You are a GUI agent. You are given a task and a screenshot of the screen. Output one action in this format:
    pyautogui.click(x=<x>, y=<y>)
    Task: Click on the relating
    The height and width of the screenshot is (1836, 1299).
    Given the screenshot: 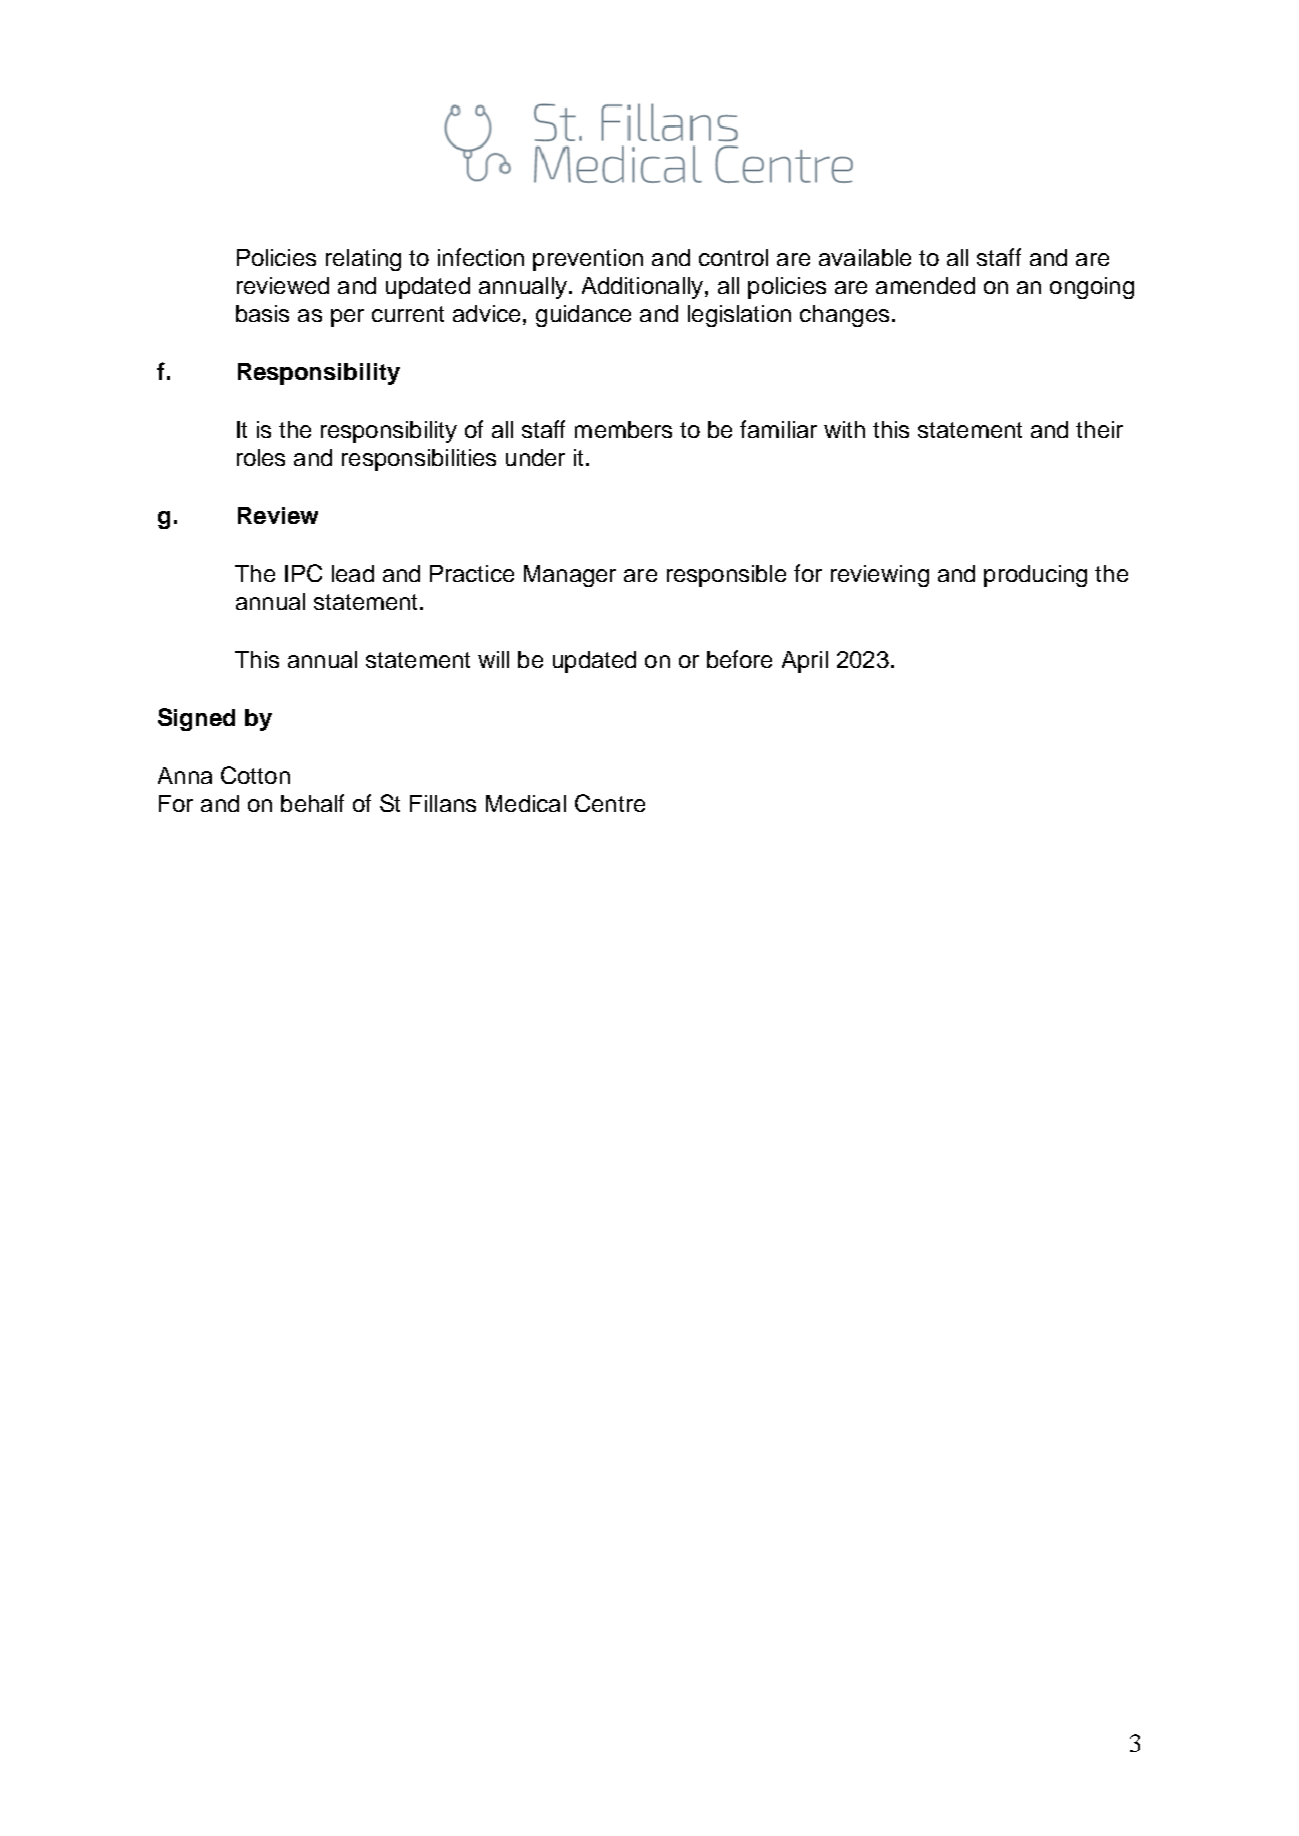 What is the action you would take?
    pyautogui.click(x=363, y=260)
